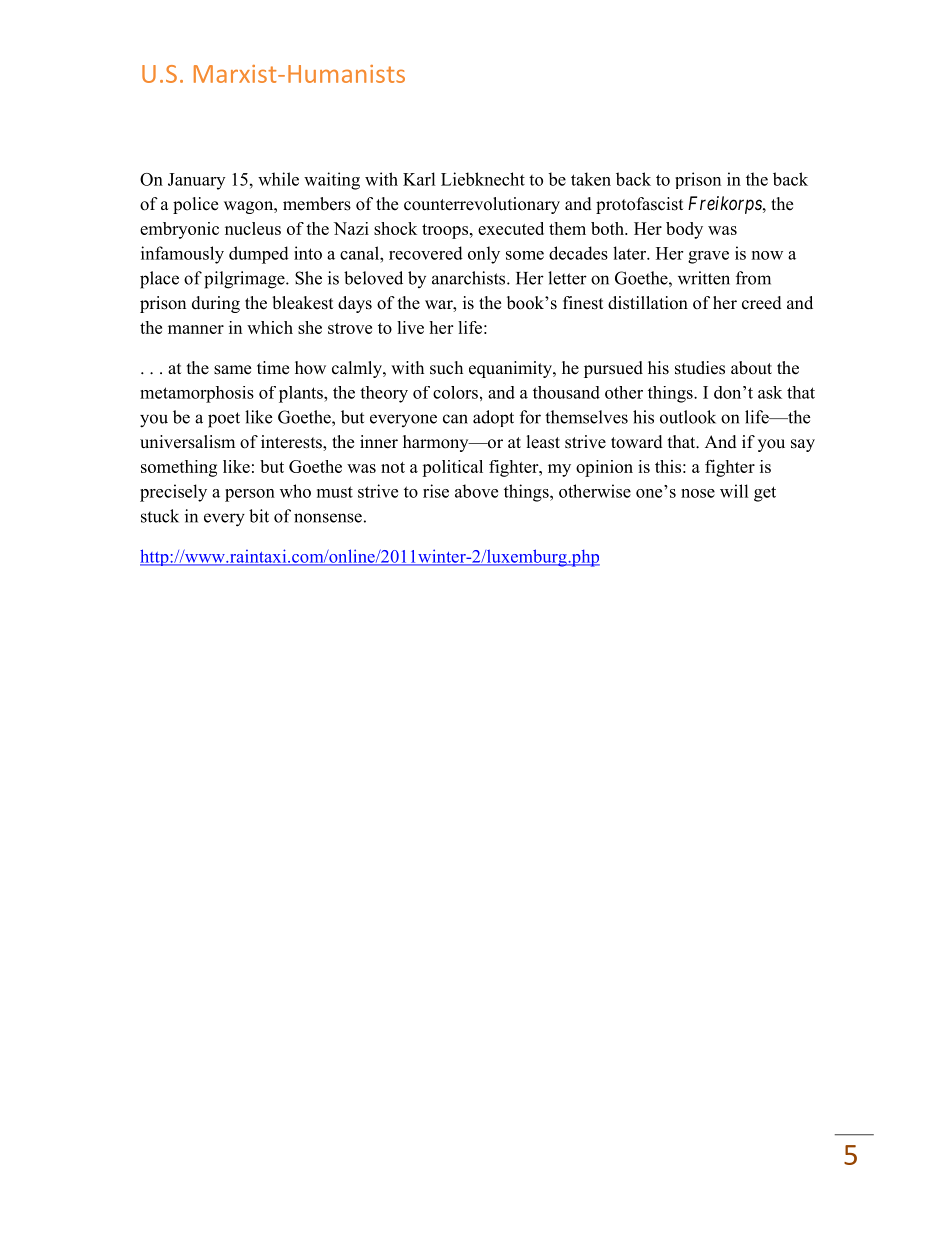 The image size is (952, 1233). What do you see at coordinates (698, 493) in the image?
I see `nose` at bounding box center [698, 493].
